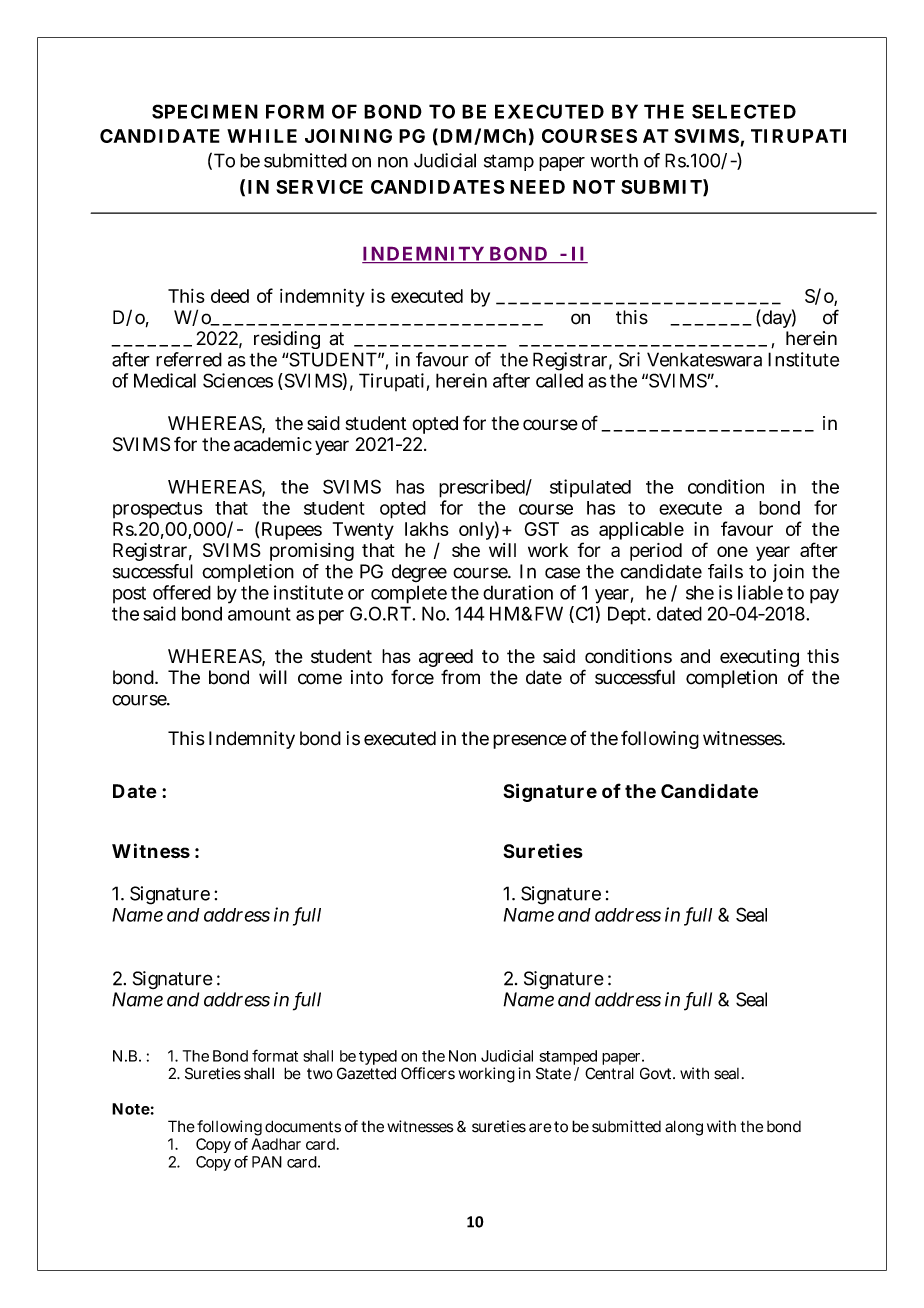 The image size is (924, 1308). Describe the element at coordinates (259, 614) in the screenshot. I see `amount` at that location.
